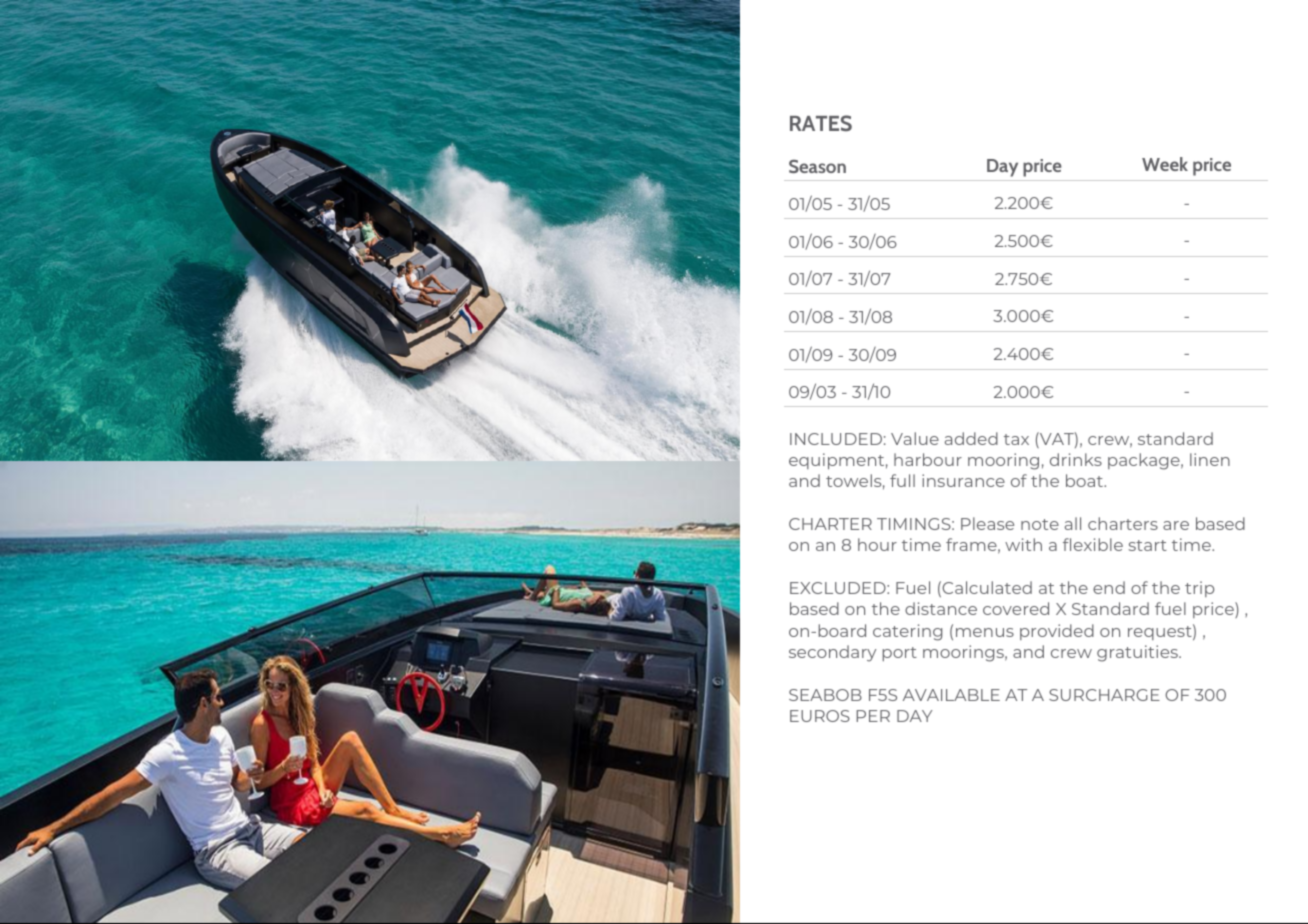  I want to click on SURCHARGE, so click(1104, 695).
